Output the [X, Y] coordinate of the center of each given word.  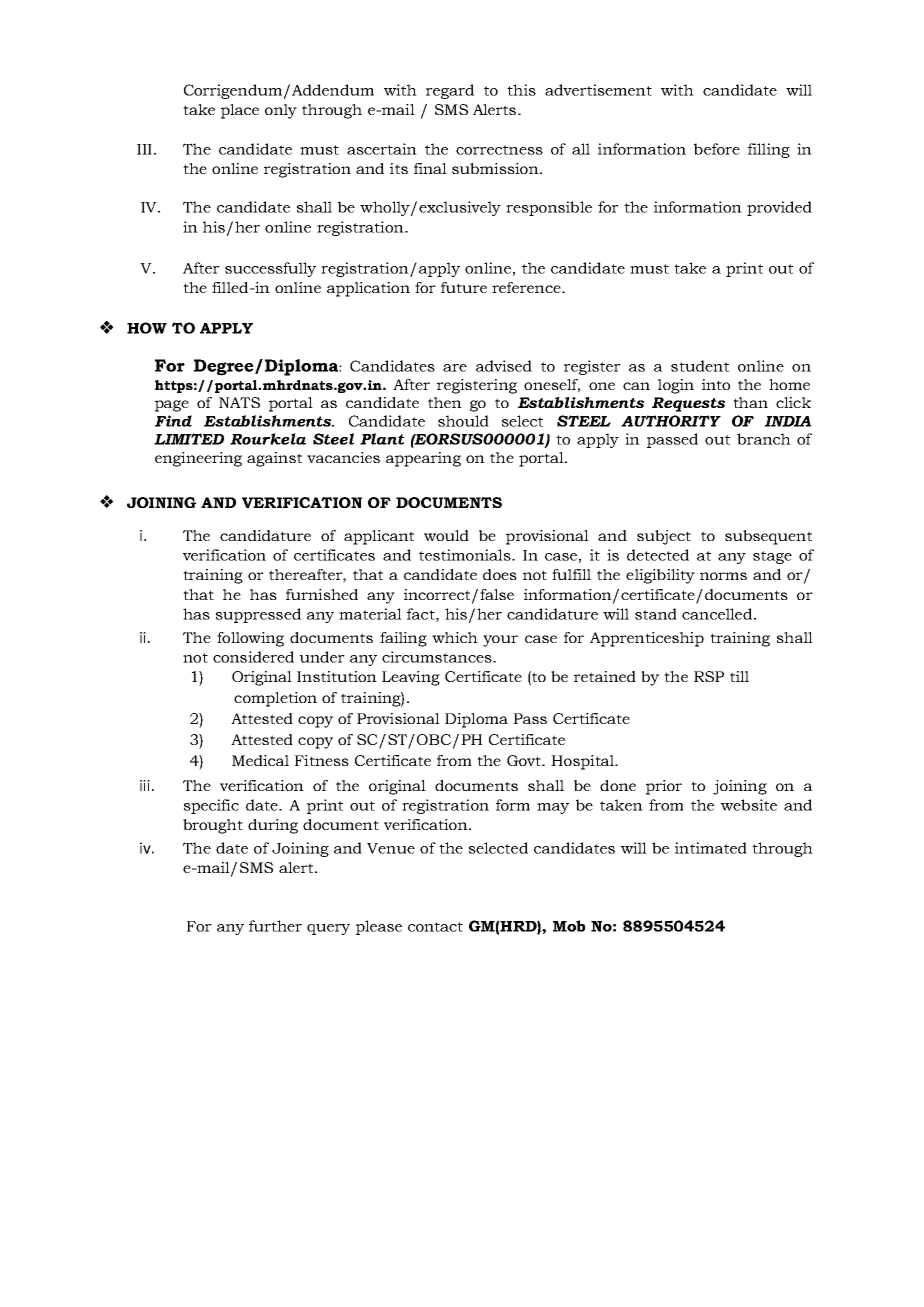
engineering [198, 459]
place [240, 111]
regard [450, 91]
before [717, 149]
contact [435, 927]
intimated [711, 848]
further [275, 926]
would [446, 535]
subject [664, 537]
